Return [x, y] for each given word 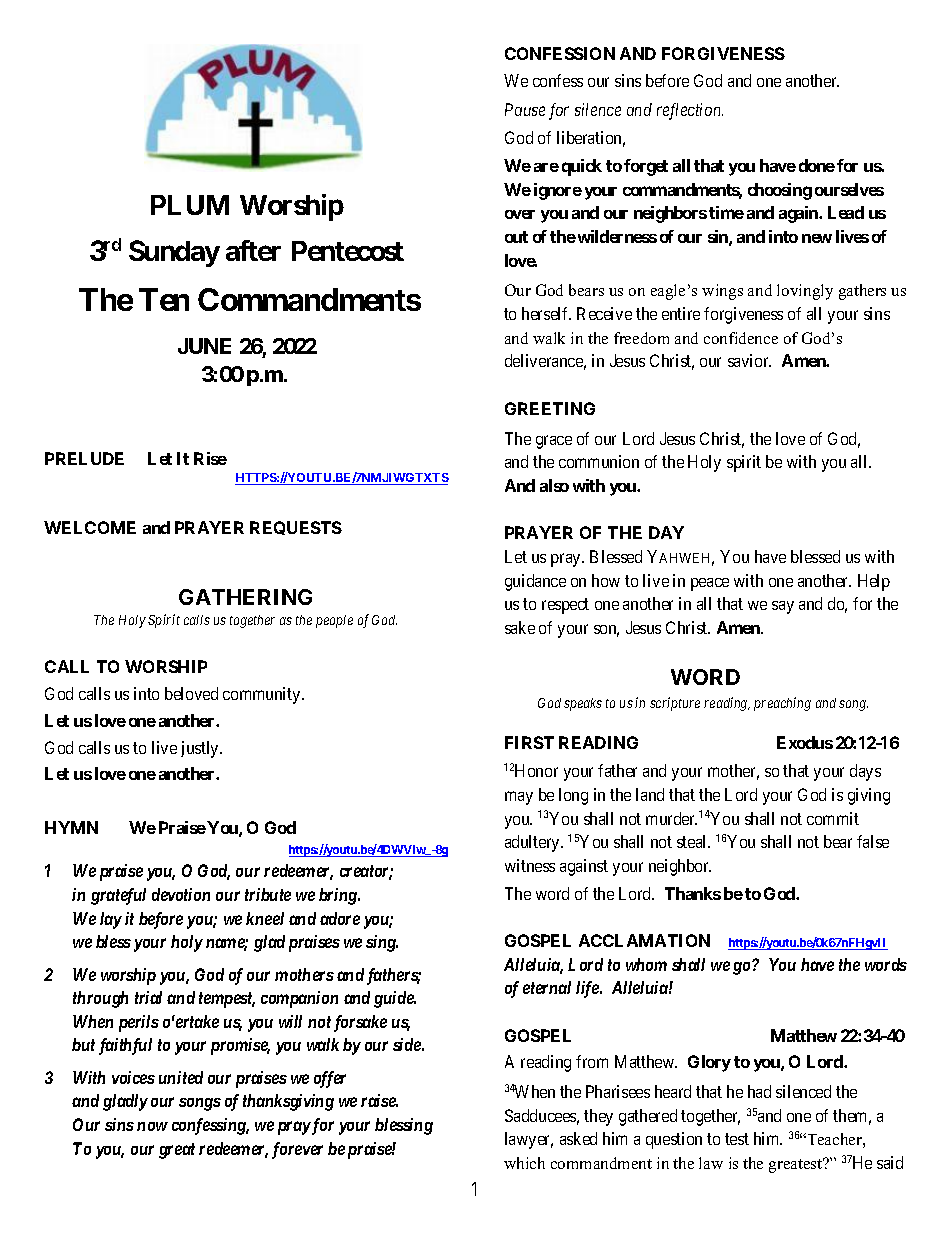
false [873, 841]
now [152, 1126]
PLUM [190, 205]
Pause [525, 109]
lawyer [529, 1140]
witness [530, 865]
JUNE [204, 346]
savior [749, 360]
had [759, 1091]
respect [565, 606]
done [817, 165]
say [783, 607]
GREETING [550, 408]
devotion [181, 894]
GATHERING [245, 597]
